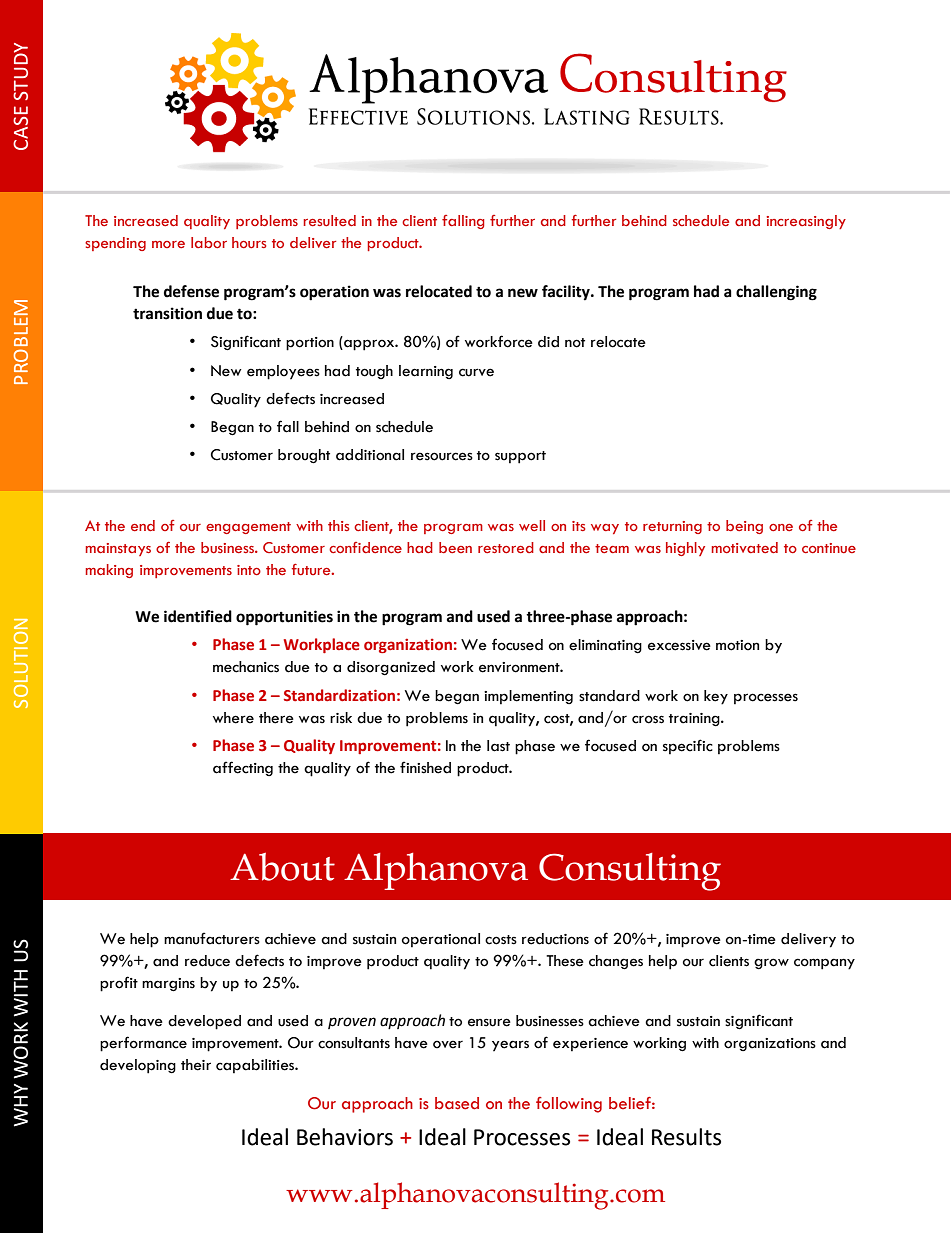  Describe the element at coordinates (442, 456) in the document. I see `resources` at that location.
